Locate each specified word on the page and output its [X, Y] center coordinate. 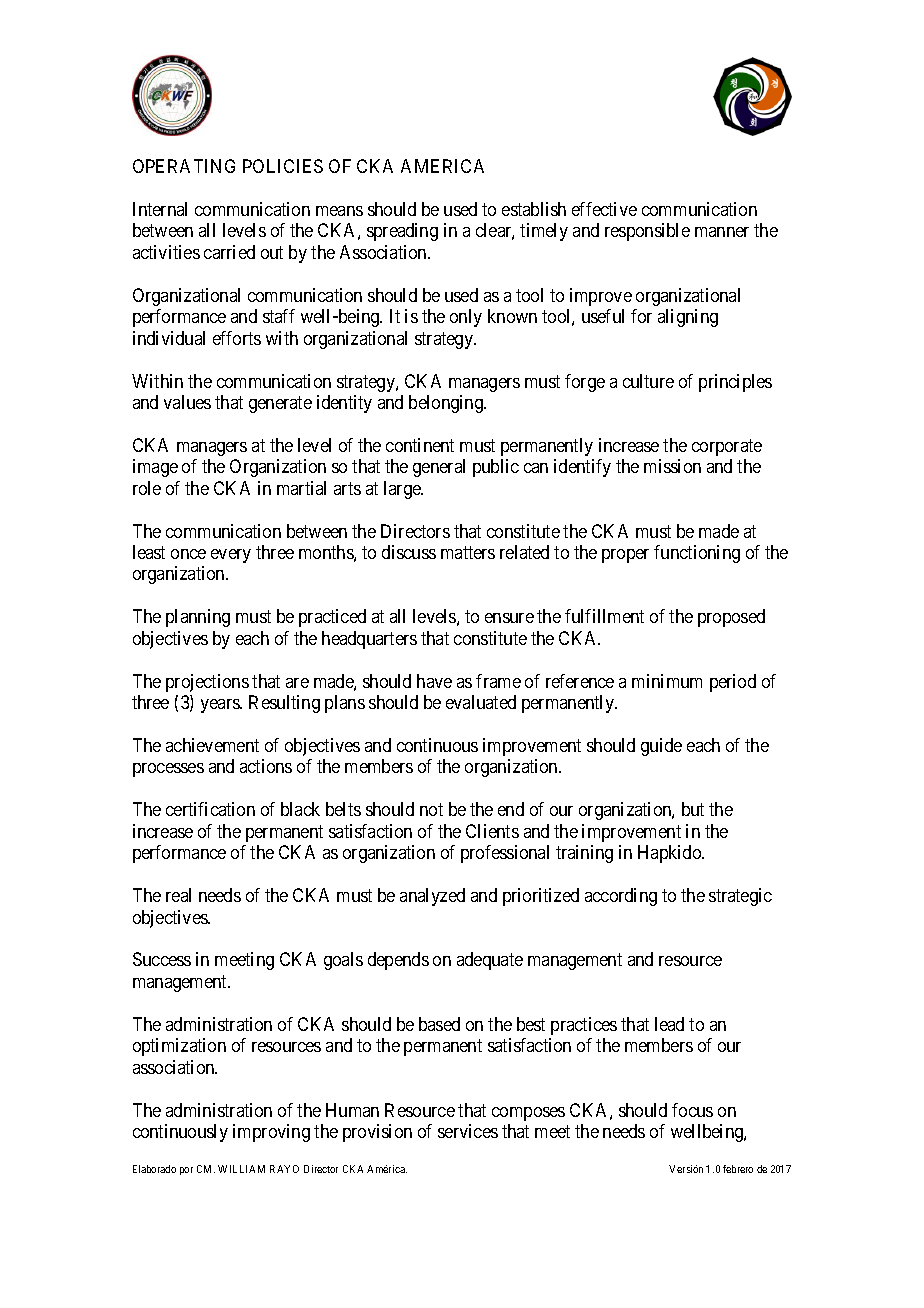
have [434, 681]
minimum [667, 681]
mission [672, 466]
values [187, 402]
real [178, 895]
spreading [402, 232]
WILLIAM [241, 1169]
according [621, 897]
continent [420, 445]
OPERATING [184, 166]
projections [207, 683]
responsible [647, 232]
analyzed [432, 897]
